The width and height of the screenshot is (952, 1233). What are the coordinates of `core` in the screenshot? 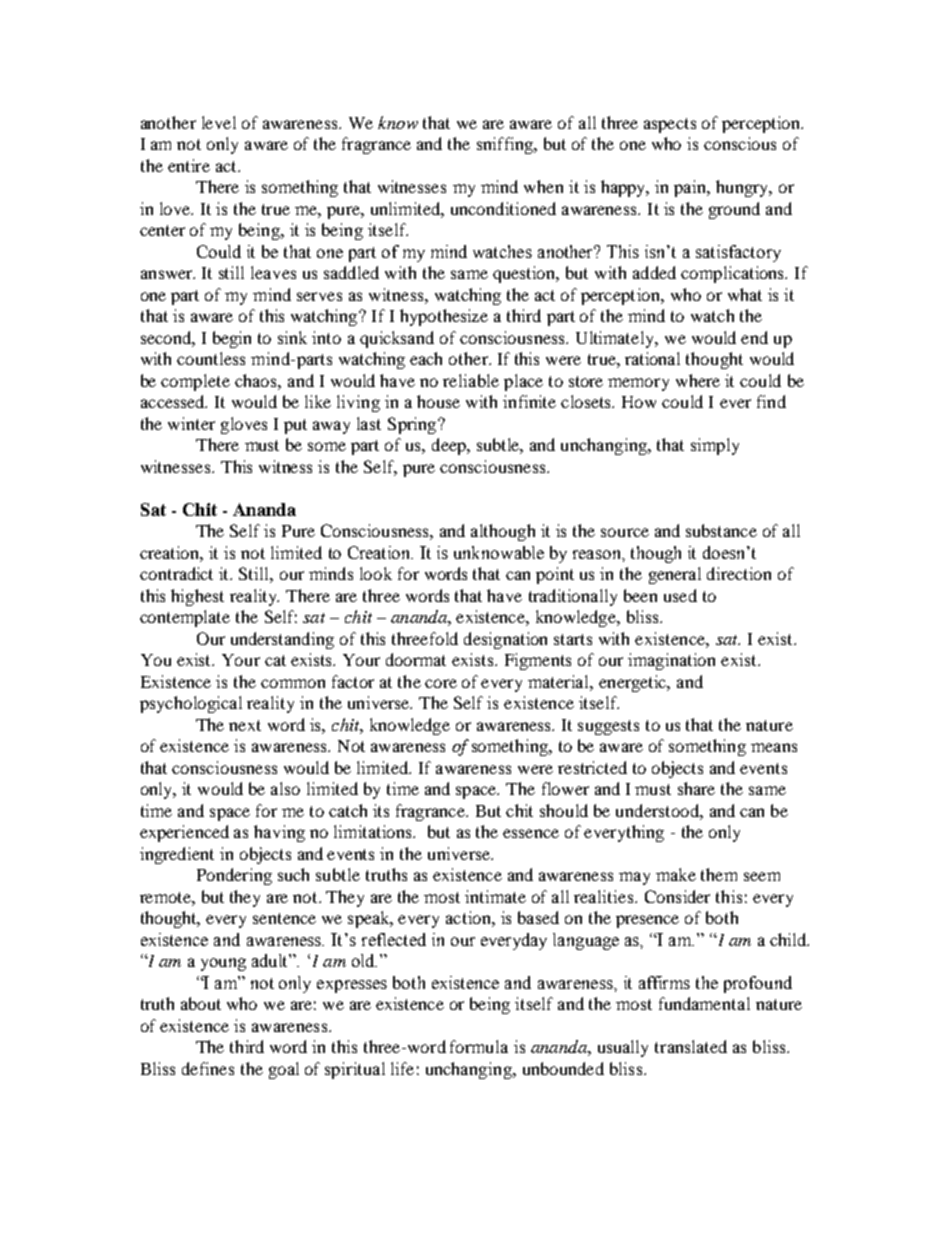 It's located at (441, 683).
